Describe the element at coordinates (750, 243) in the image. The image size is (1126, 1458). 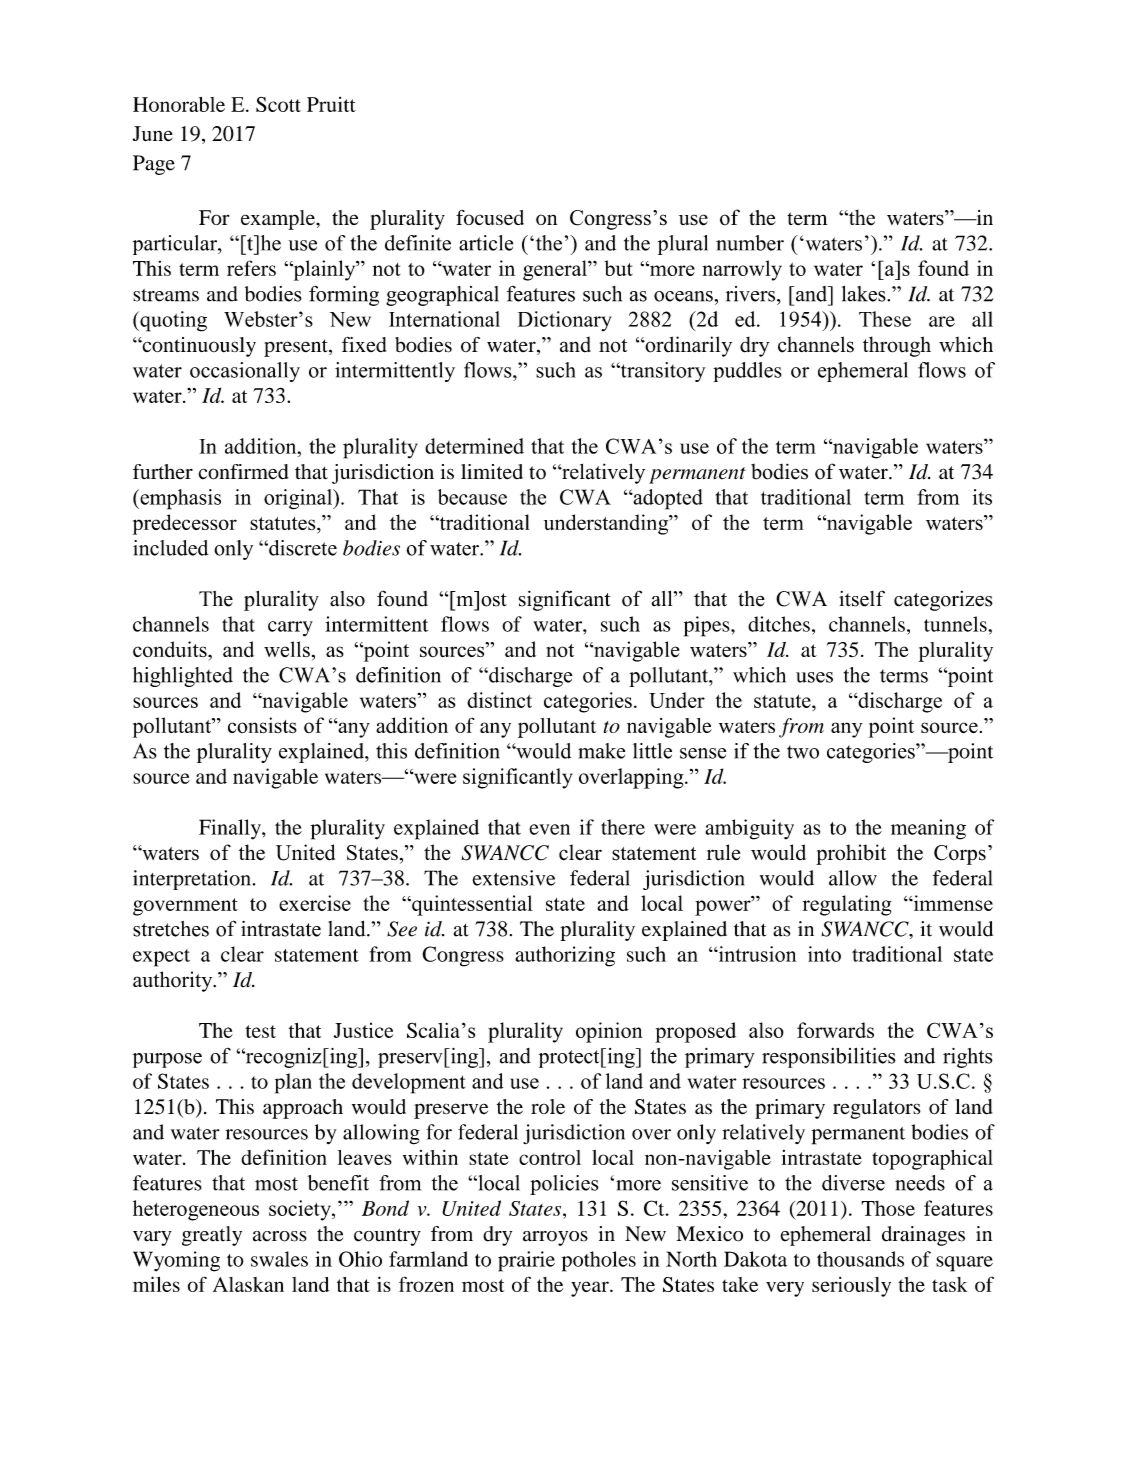
I see `number` at that location.
